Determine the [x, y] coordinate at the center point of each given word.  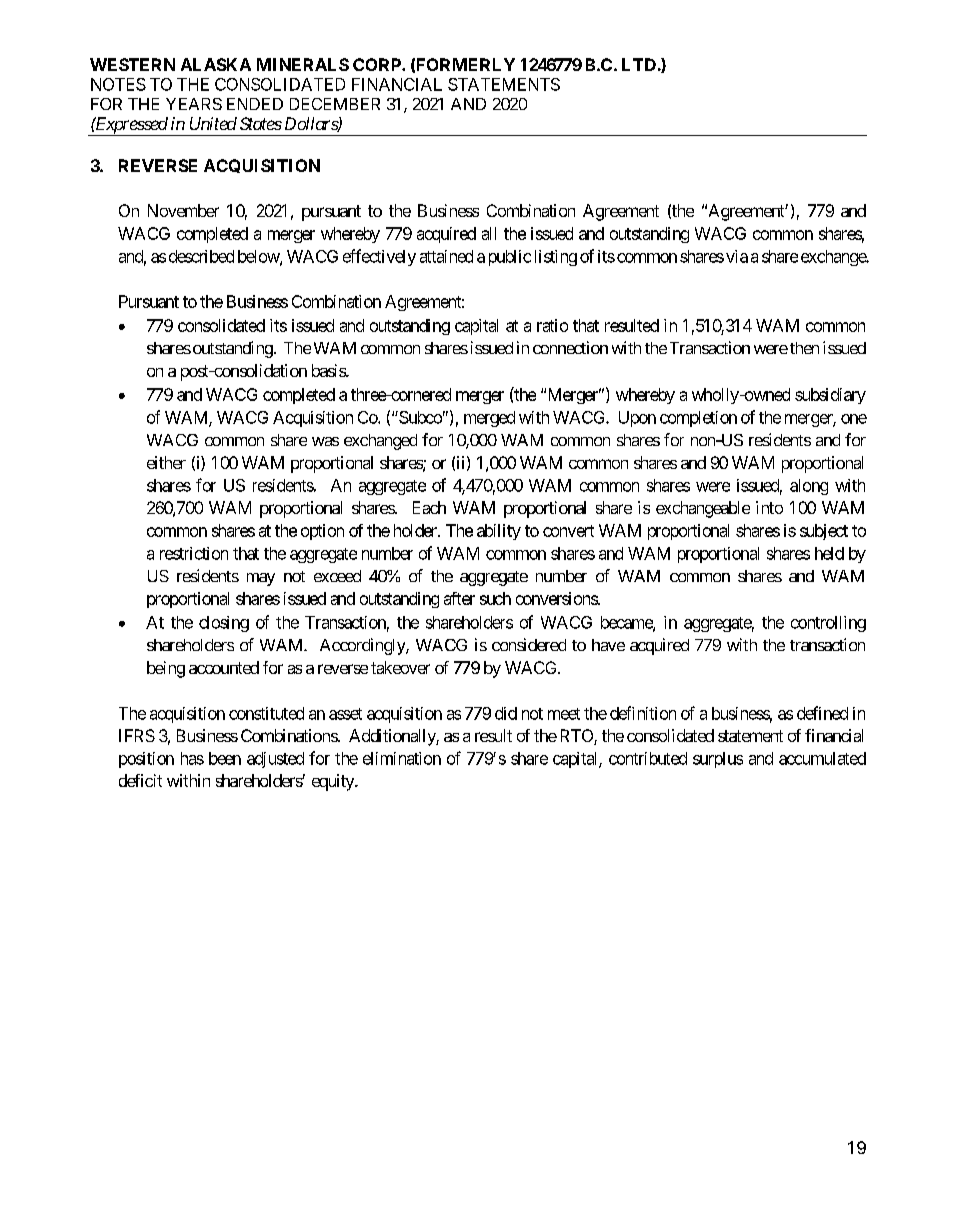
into [769, 507]
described [201, 256]
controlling [828, 624]
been [225, 758]
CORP [378, 64]
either [166, 462]
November [183, 210]
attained [446, 256]
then [803, 348]
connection [570, 347]
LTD [639, 64]
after [459, 598]
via [737, 256]
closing [224, 624]
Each [429, 507]
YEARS [194, 104]
